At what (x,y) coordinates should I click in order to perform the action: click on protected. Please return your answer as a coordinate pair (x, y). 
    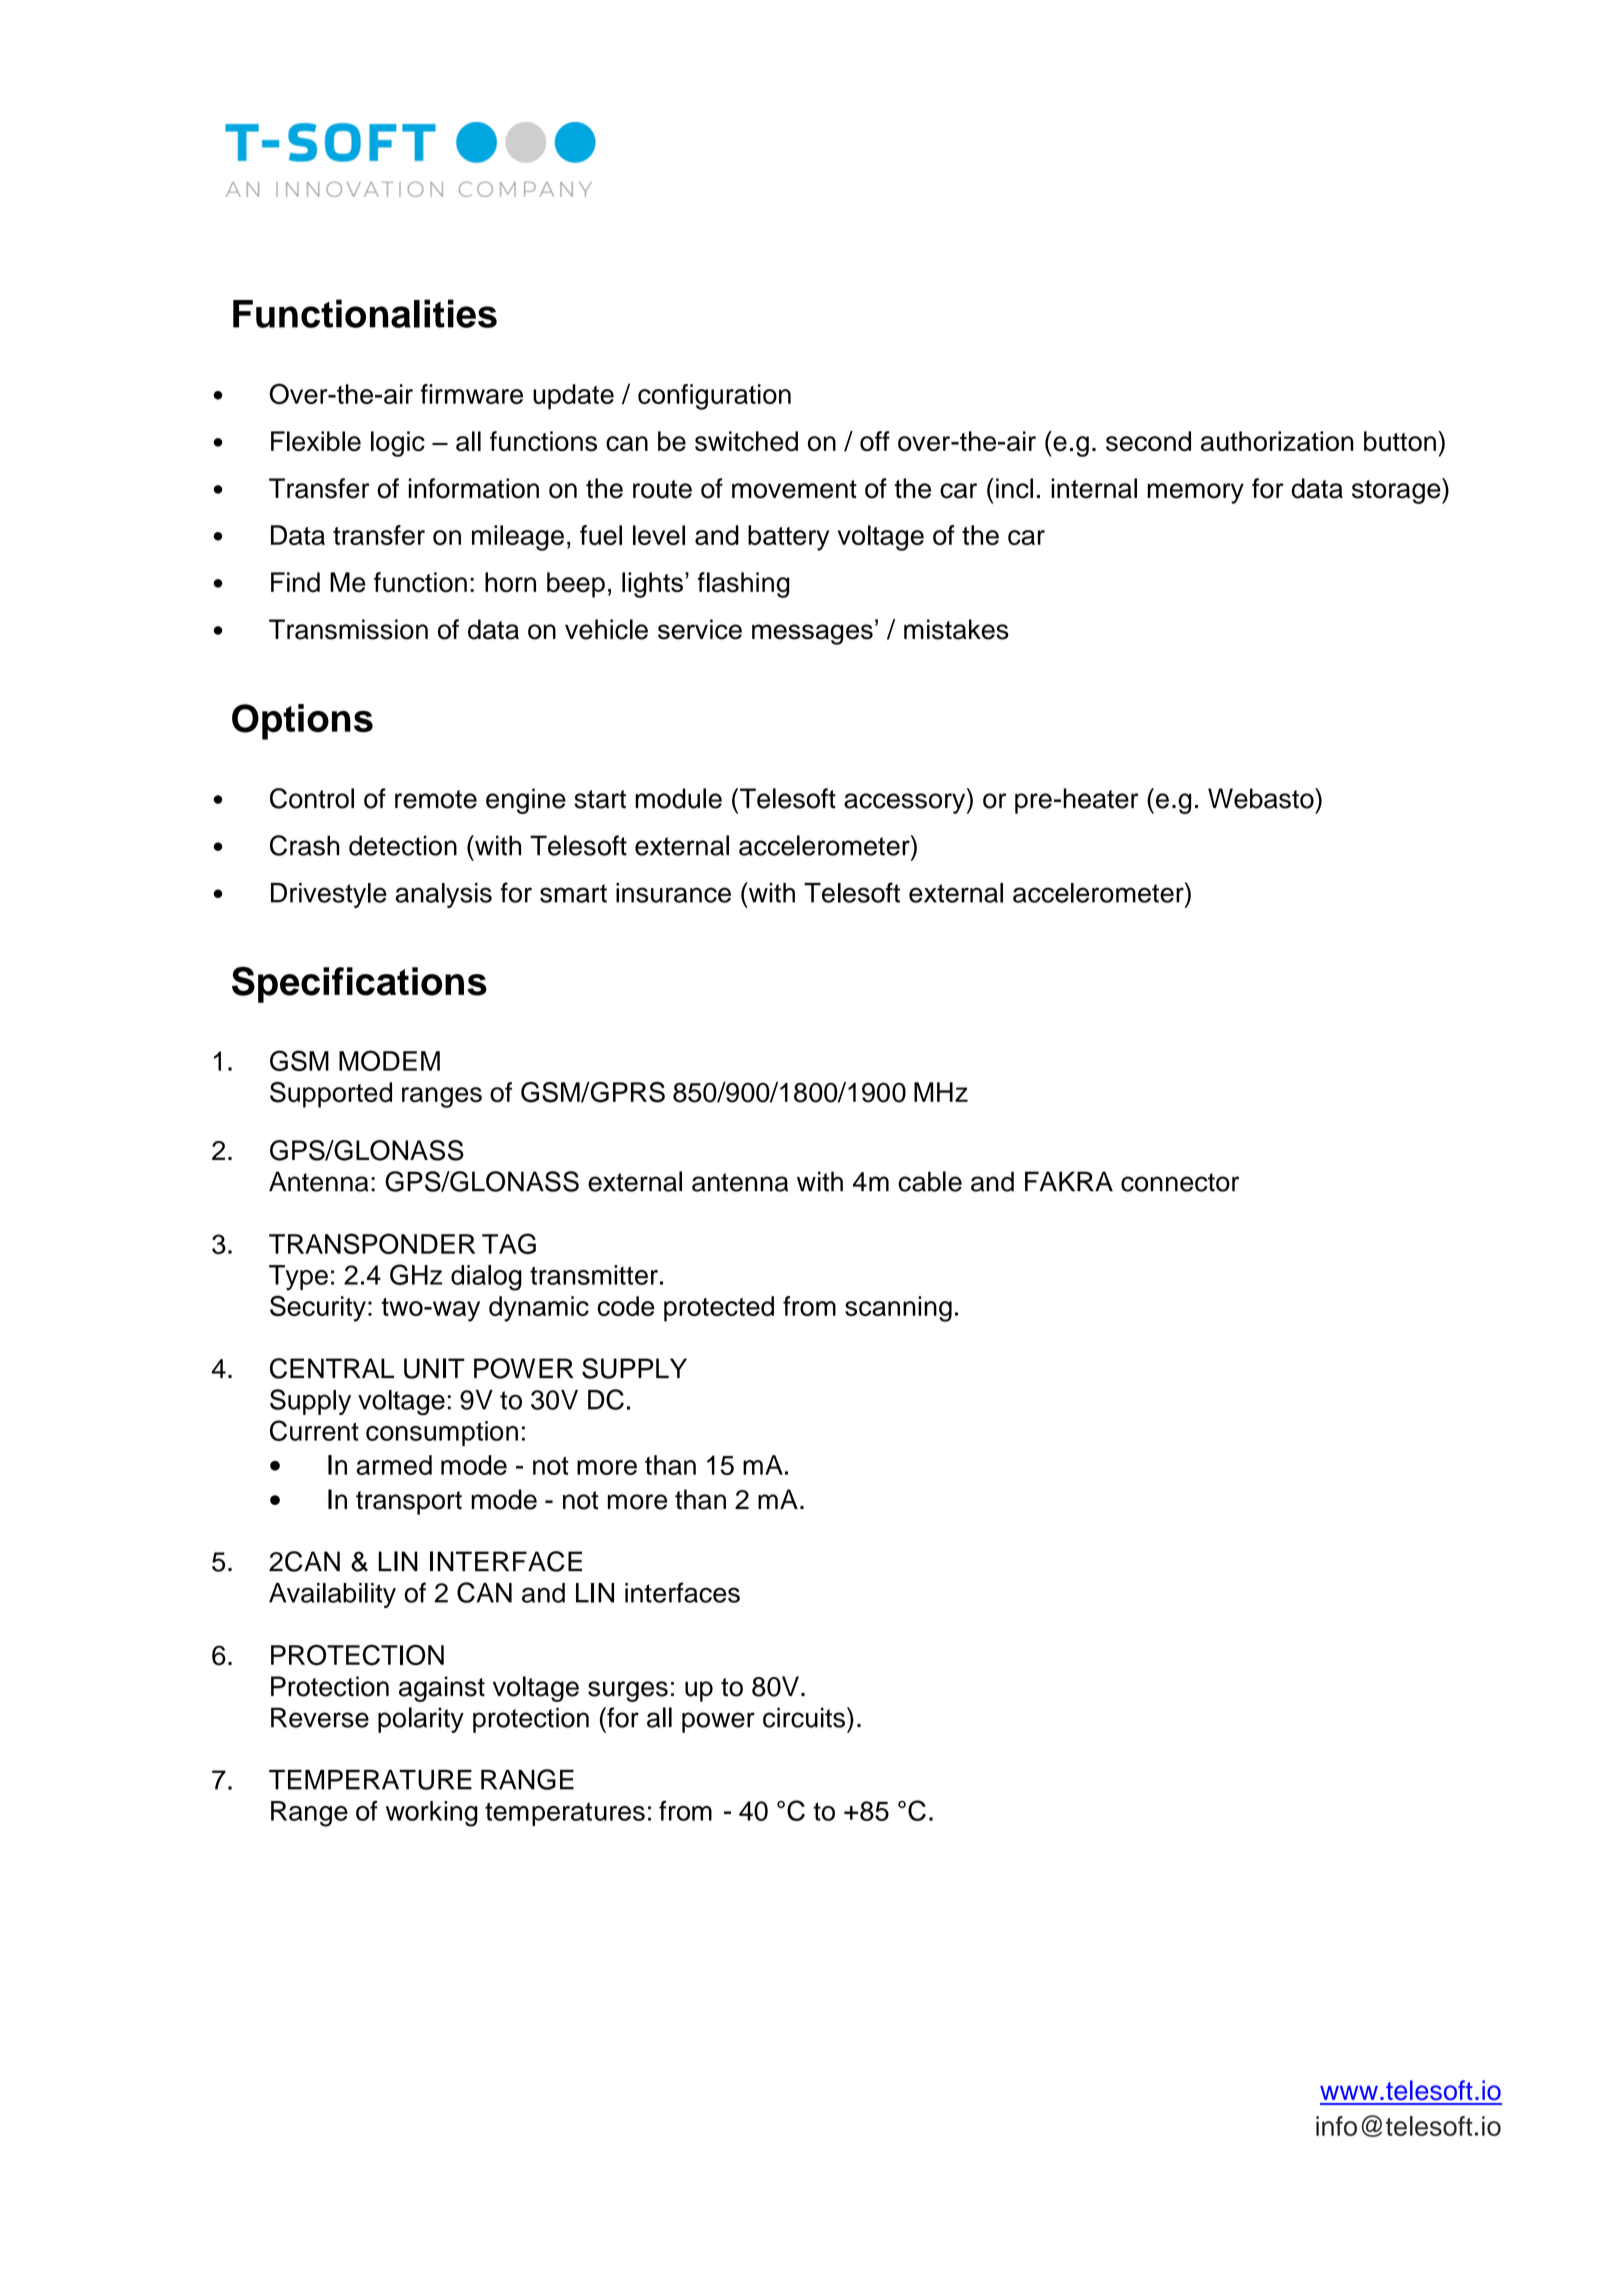
    Looking at the image, I should click on (719, 1309).
